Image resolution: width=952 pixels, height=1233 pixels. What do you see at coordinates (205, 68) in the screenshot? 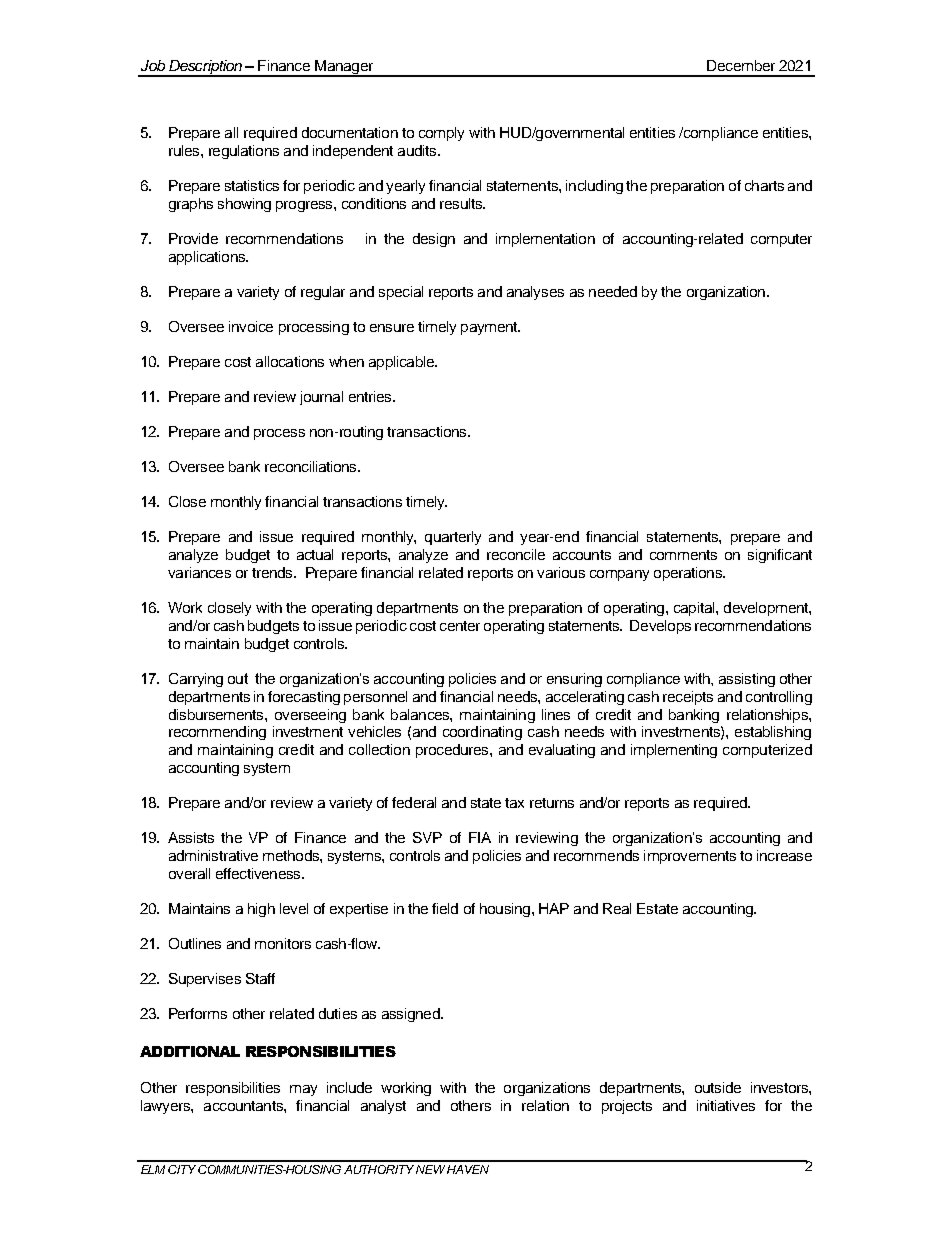
I see `Description` at bounding box center [205, 68].
